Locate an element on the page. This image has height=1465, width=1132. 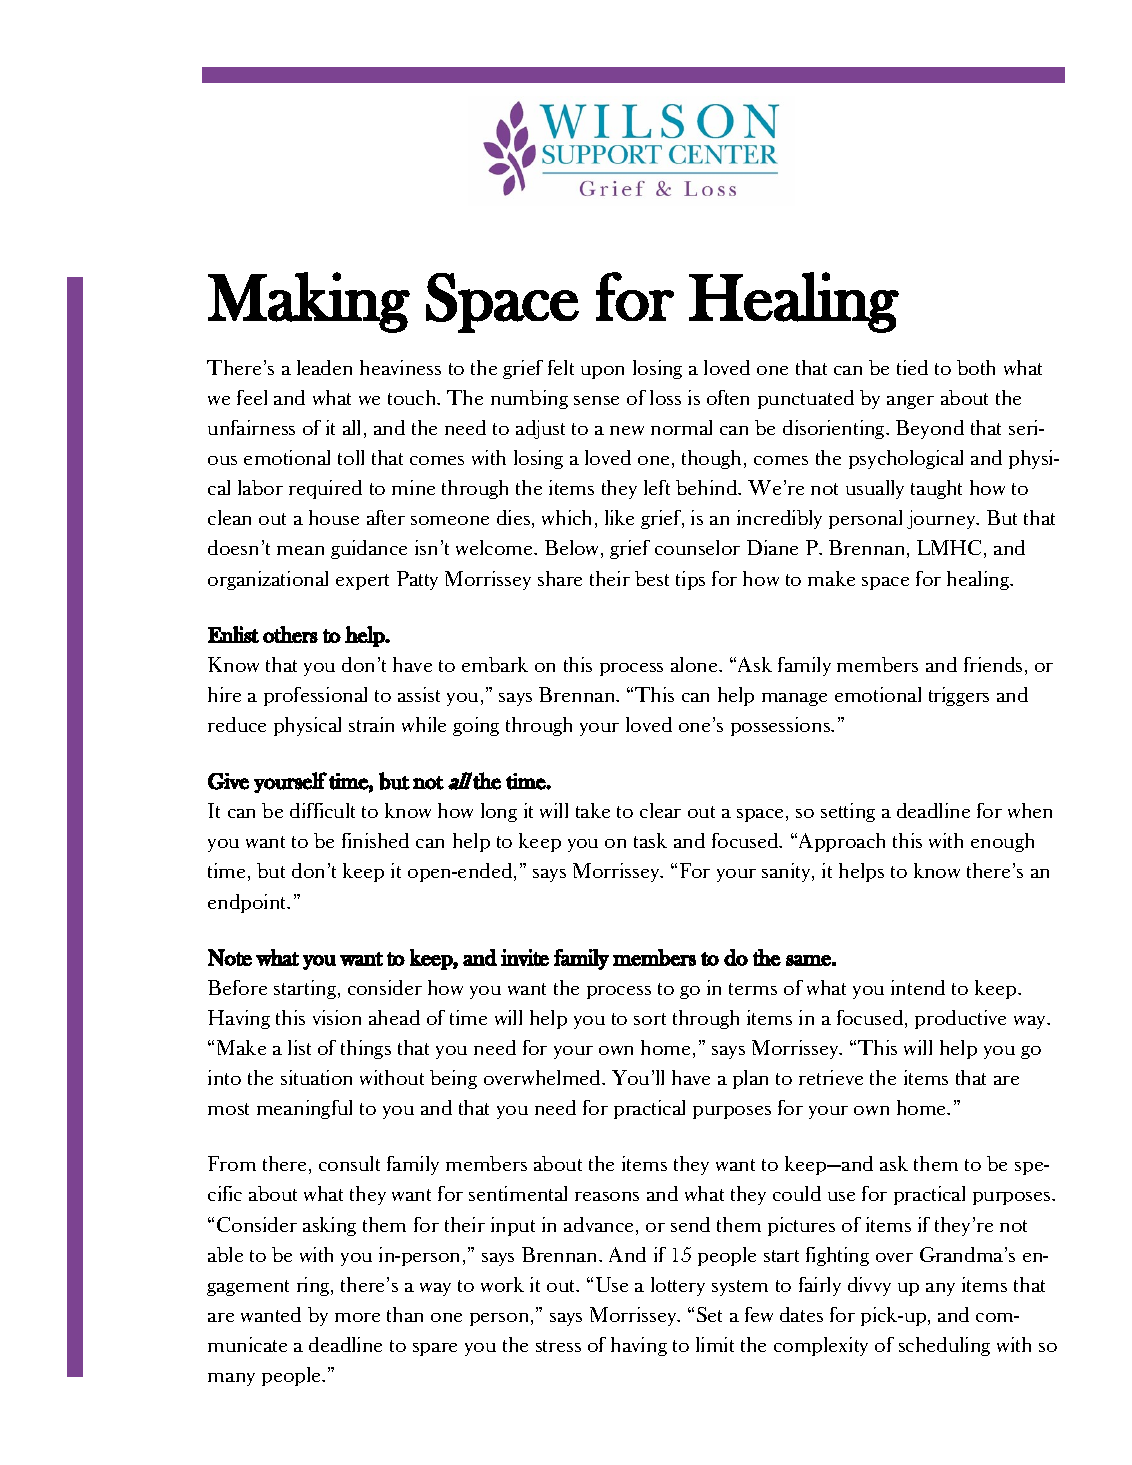
tied is located at coordinates (912, 367).
